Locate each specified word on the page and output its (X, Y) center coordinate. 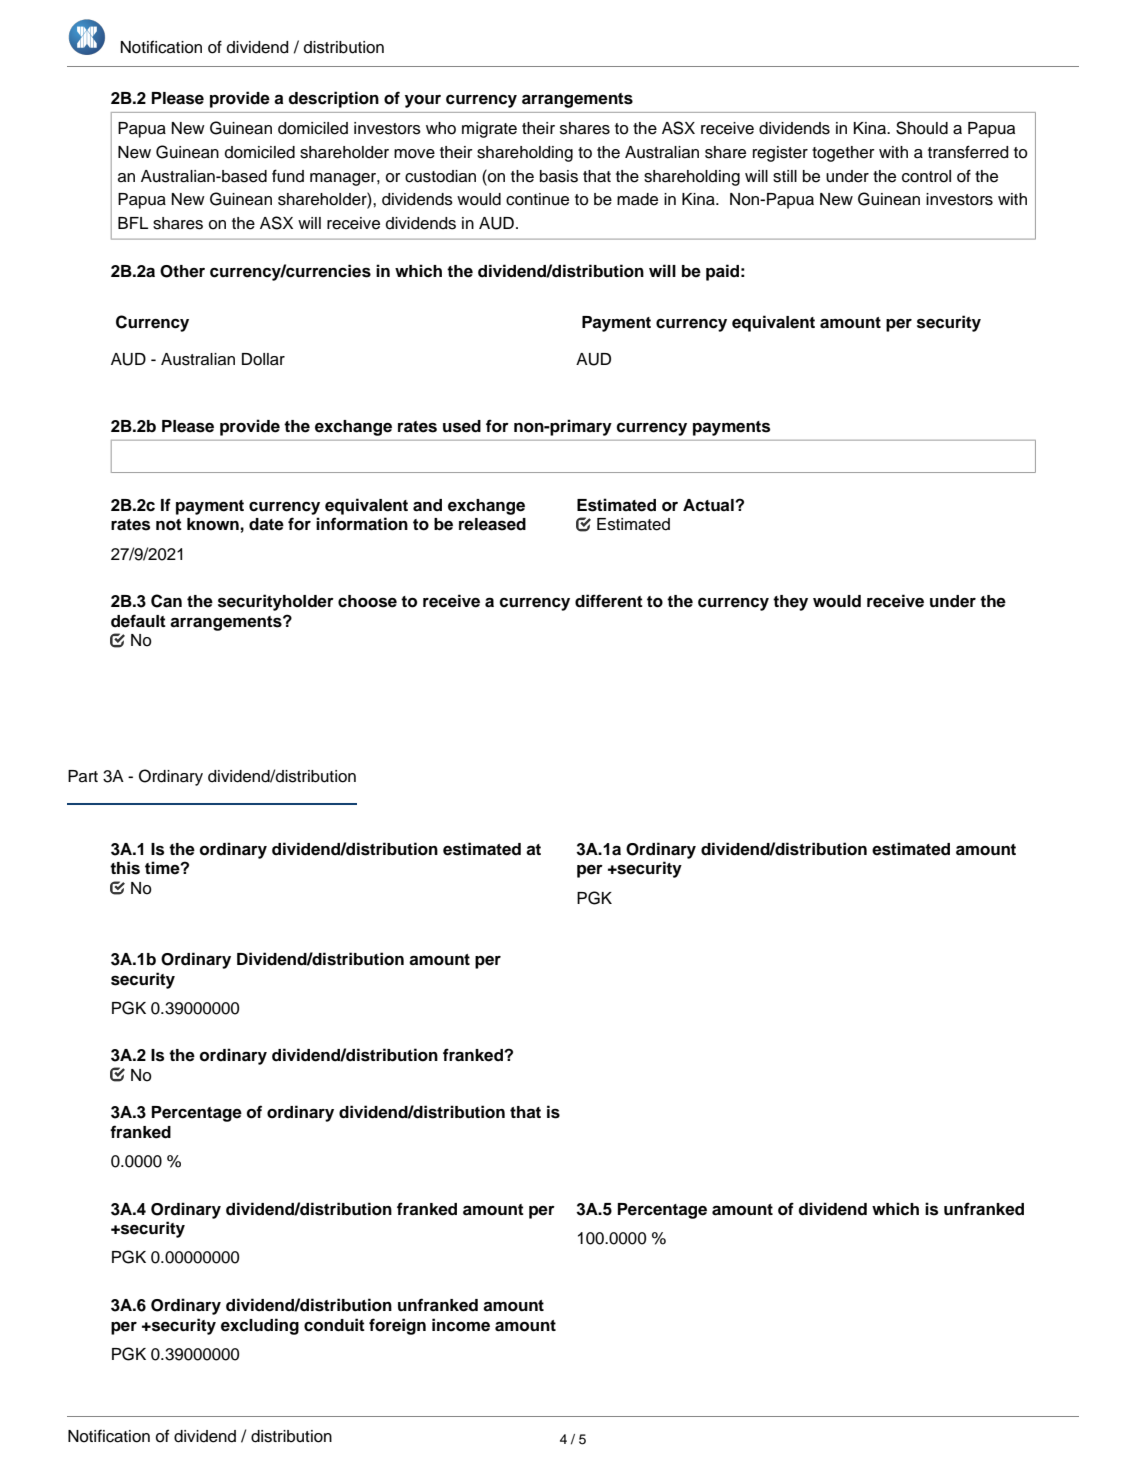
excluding (260, 1326)
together (843, 154)
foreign (397, 1326)
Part (83, 776)
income (461, 1325)
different (609, 601)
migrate (489, 130)
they (790, 603)
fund (288, 176)
